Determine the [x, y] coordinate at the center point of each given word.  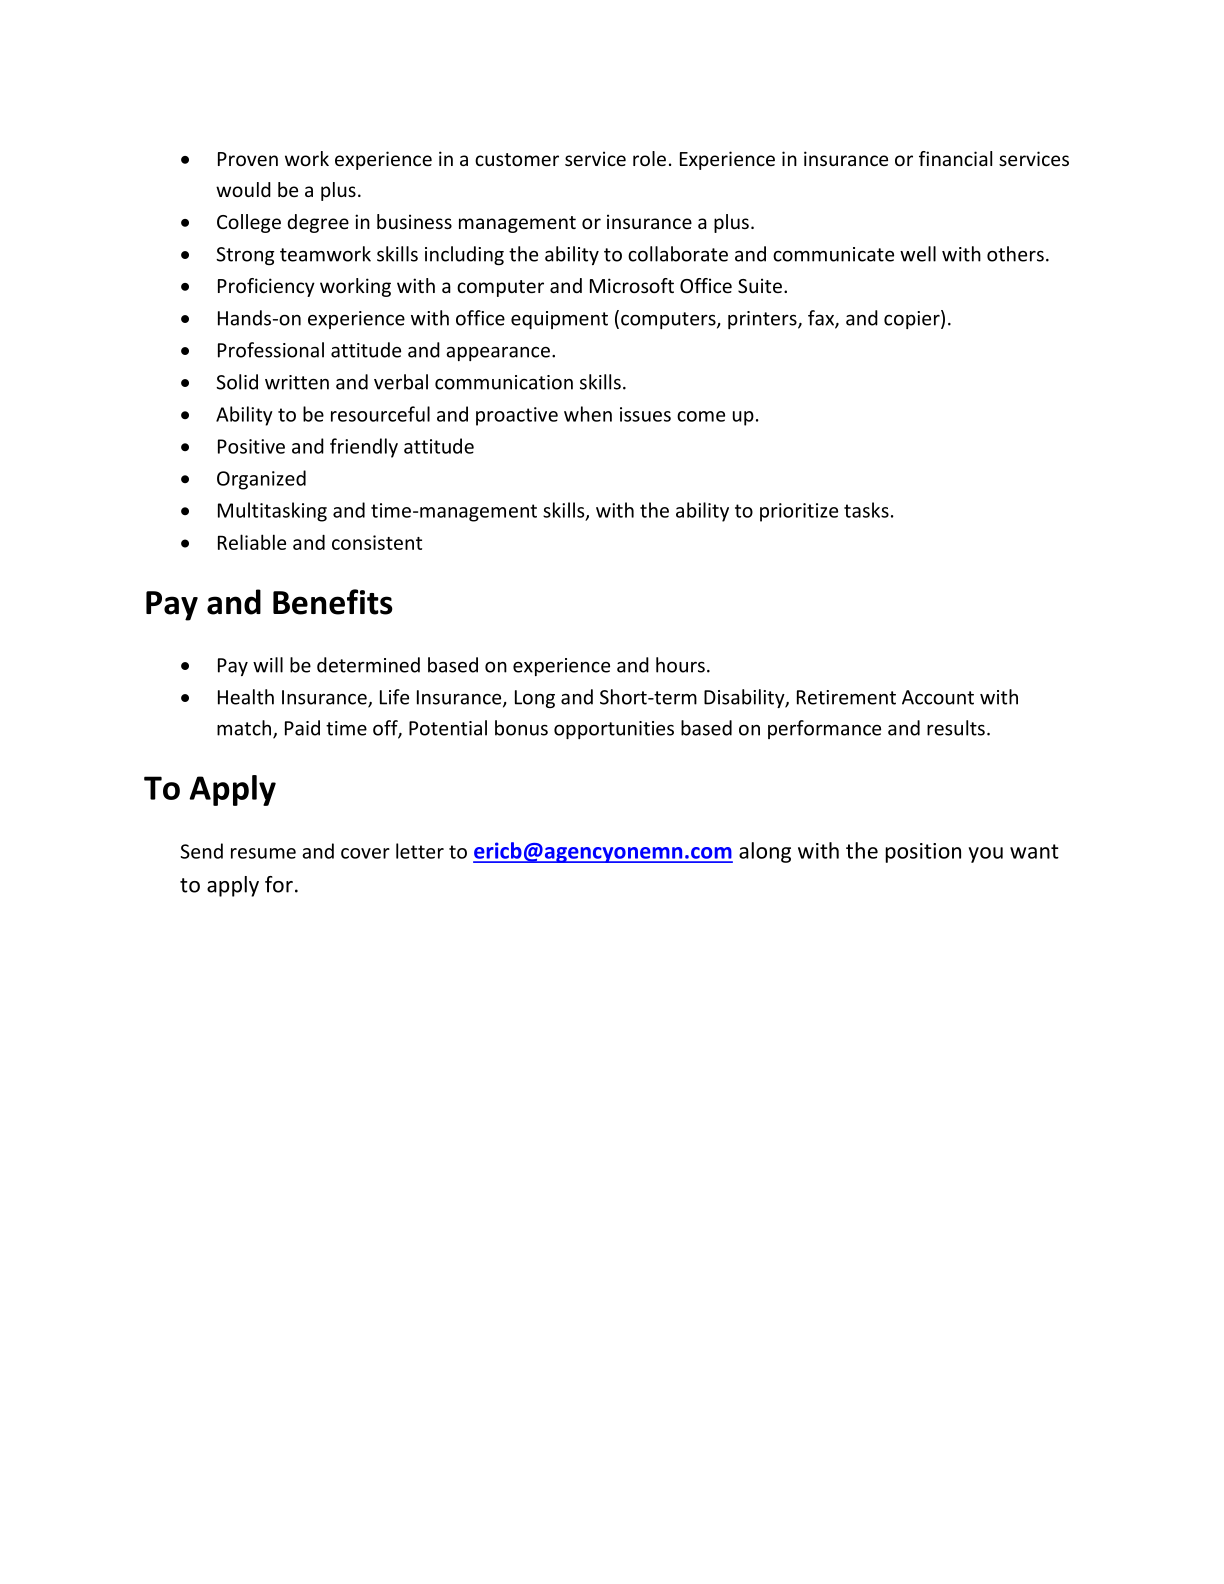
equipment [559, 320]
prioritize [799, 512]
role [649, 158]
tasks [866, 510]
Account [938, 697]
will [268, 665]
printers [763, 320]
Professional [271, 350]
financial [955, 158]
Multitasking [272, 512]
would [243, 189]
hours [680, 665]
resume [263, 853]
